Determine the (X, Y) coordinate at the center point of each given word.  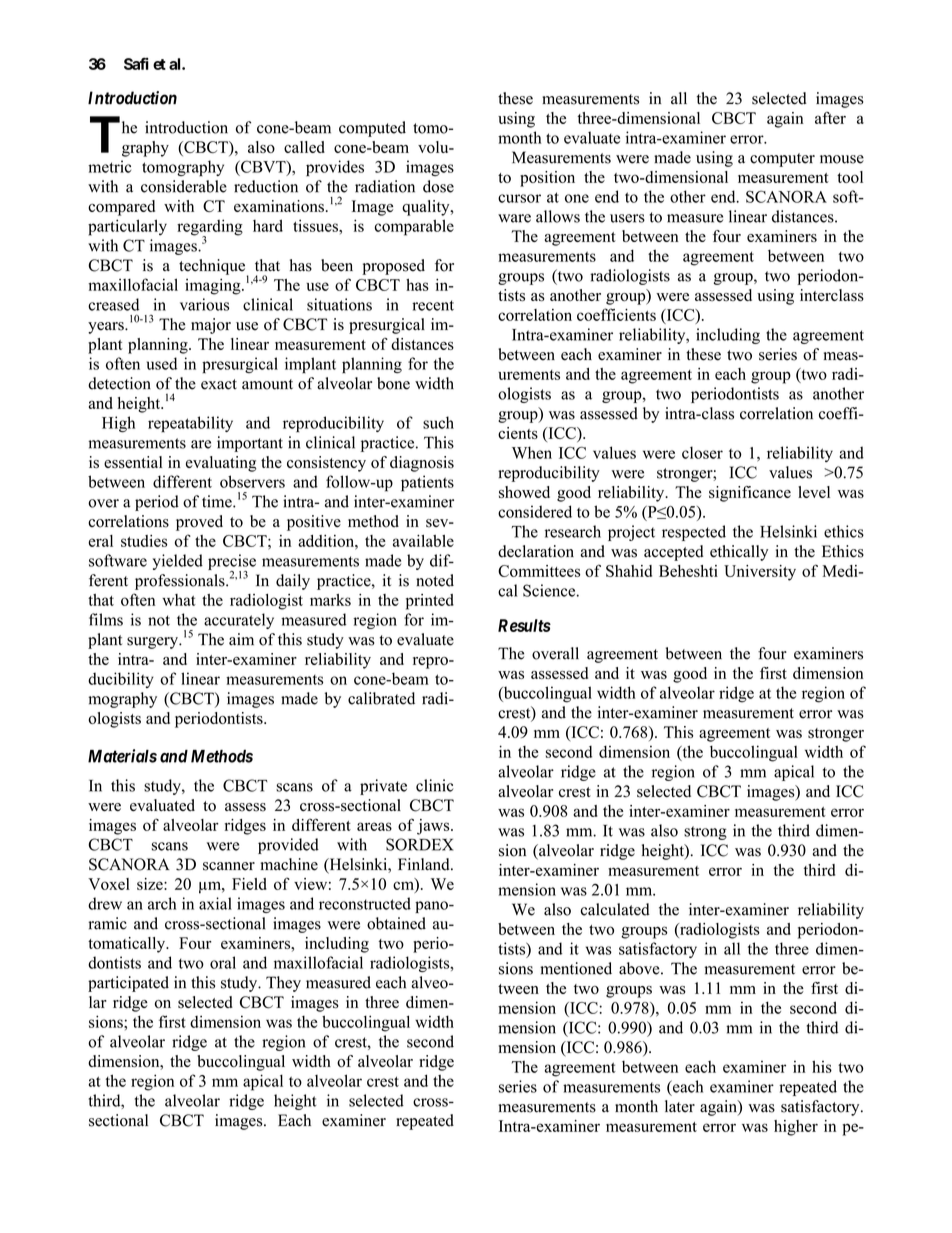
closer (702, 452)
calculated (615, 909)
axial (215, 903)
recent (433, 305)
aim (241, 639)
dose (438, 186)
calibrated (381, 698)
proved (199, 523)
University (760, 573)
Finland (425, 864)
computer (782, 160)
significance (750, 494)
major (211, 326)
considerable (184, 186)
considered (535, 511)
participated (128, 984)
